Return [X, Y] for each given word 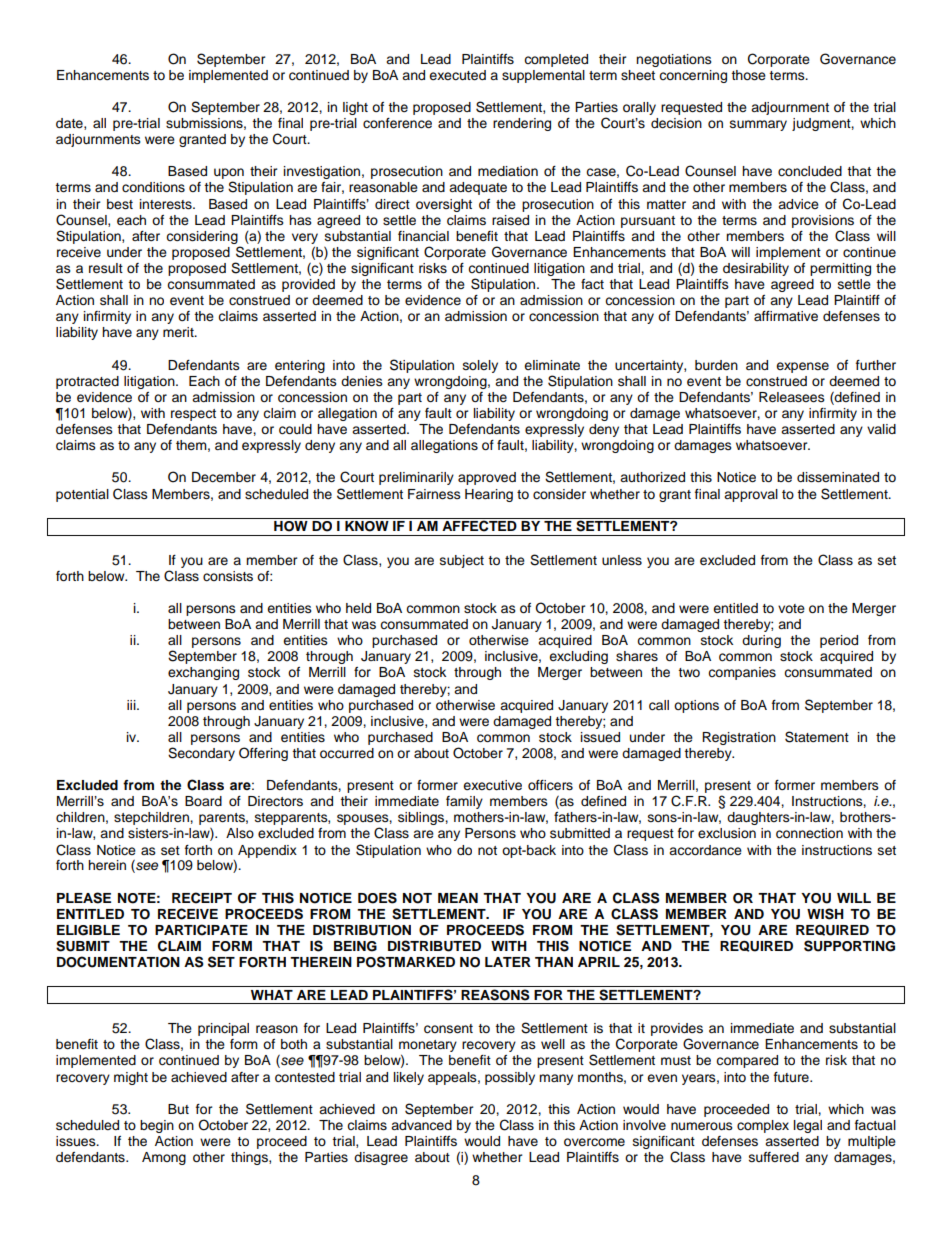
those [748, 75]
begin [157, 1126]
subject [462, 561]
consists [228, 576]
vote [791, 608]
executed [457, 75]
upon [229, 175]
